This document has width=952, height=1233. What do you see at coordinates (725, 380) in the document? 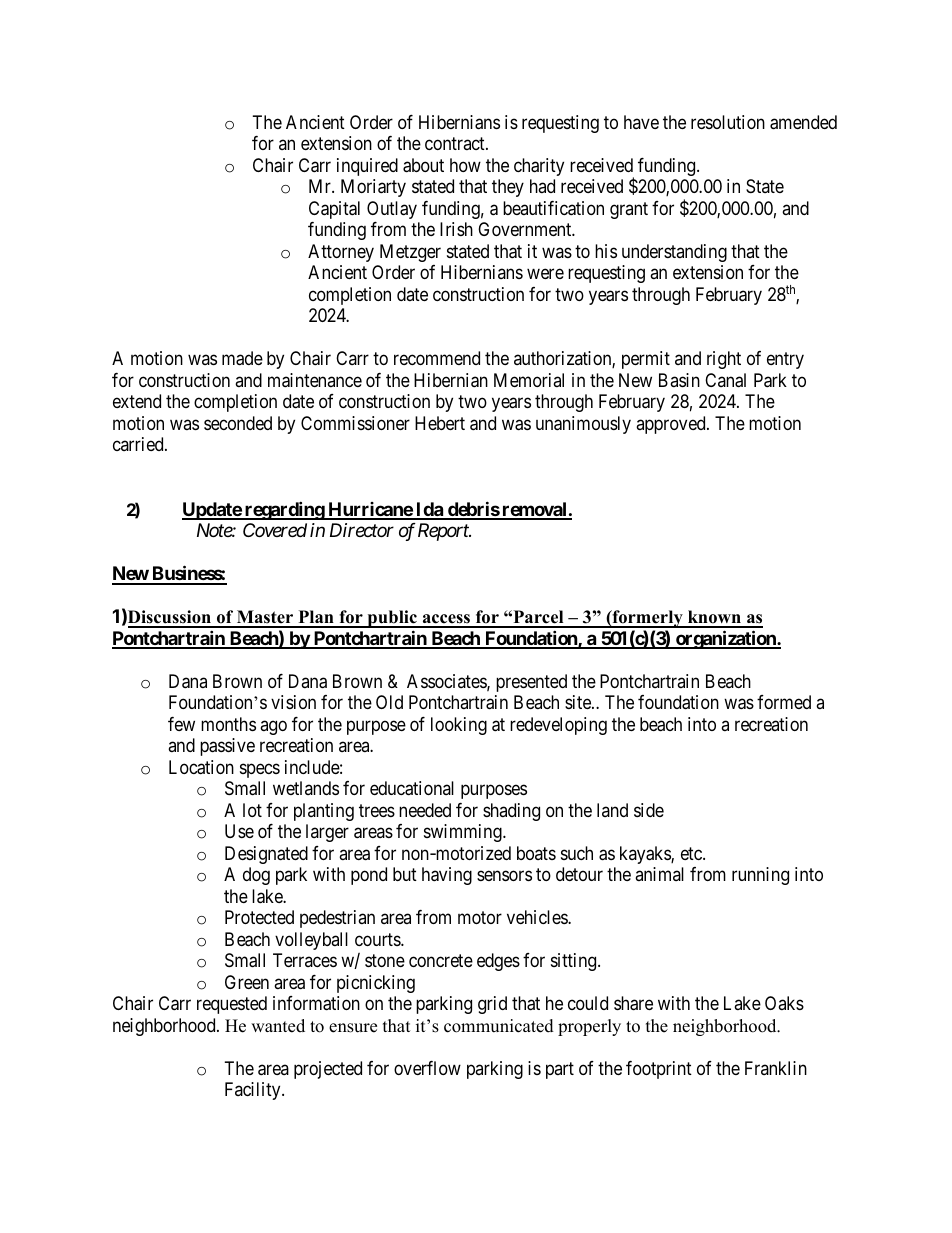
I see `Canal` at bounding box center [725, 380].
